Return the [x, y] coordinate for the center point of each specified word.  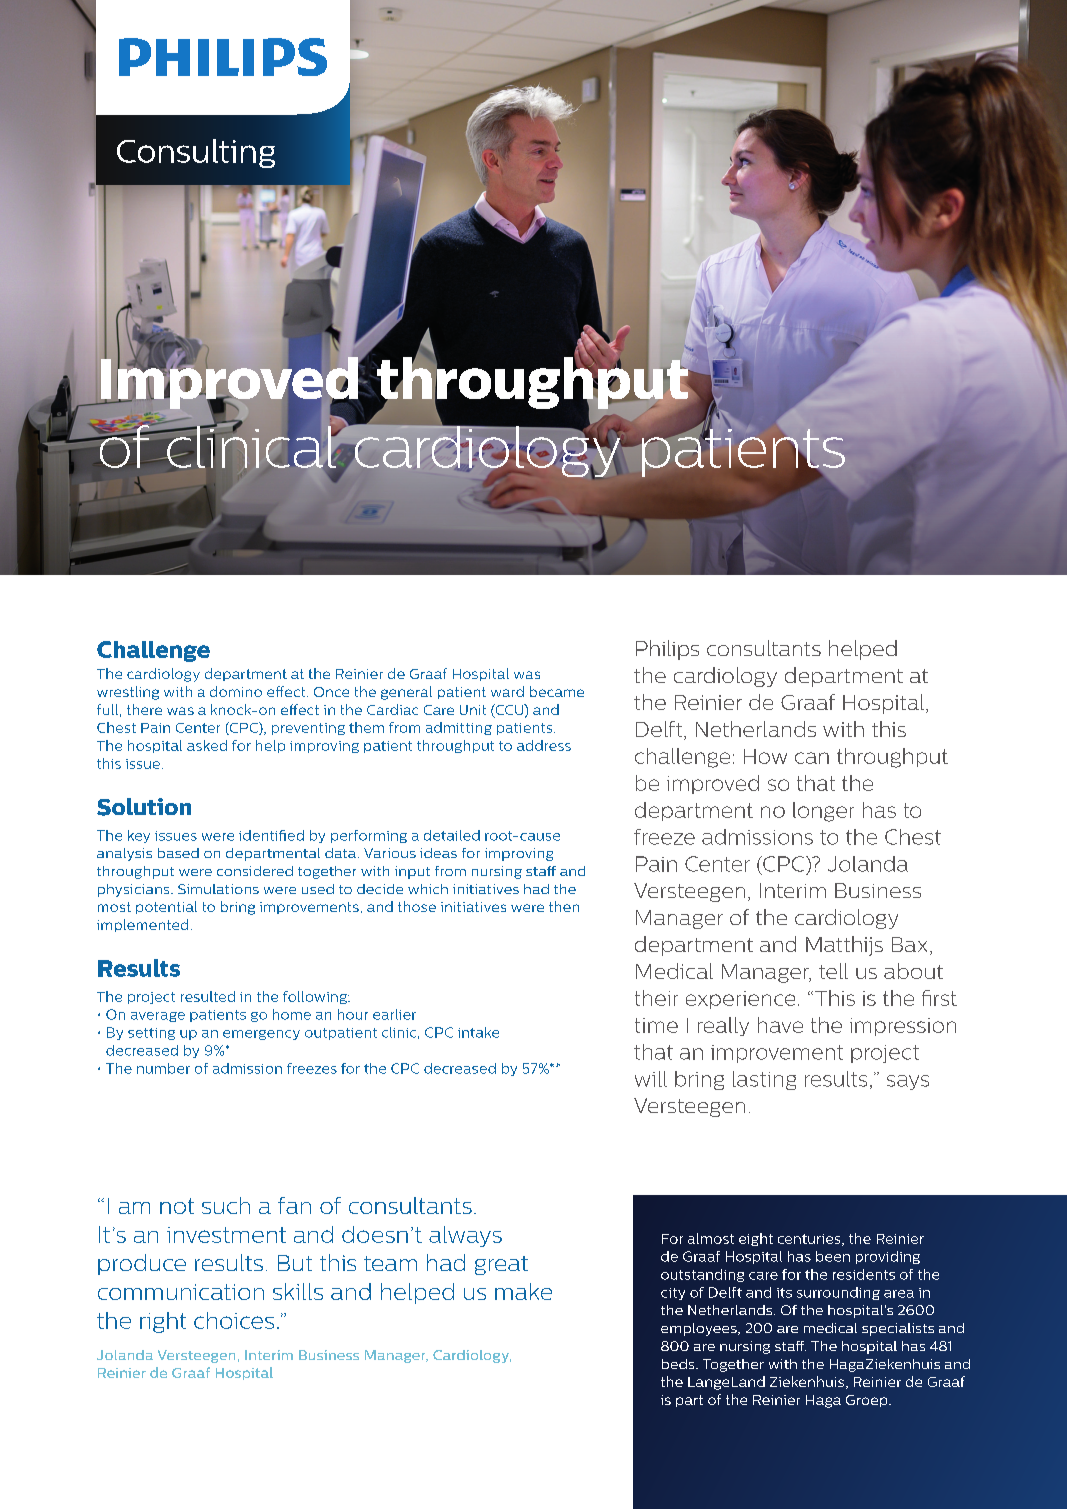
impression [903, 1027]
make [523, 1291]
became [557, 691]
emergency [261, 1035]
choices [234, 1320]
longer [823, 812]
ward [507, 691]
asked [207, 745]
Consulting [196, 153]
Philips [667, 650]
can [812, 758]
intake [478, 1032]
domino [236, 691]
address [544, 745]
